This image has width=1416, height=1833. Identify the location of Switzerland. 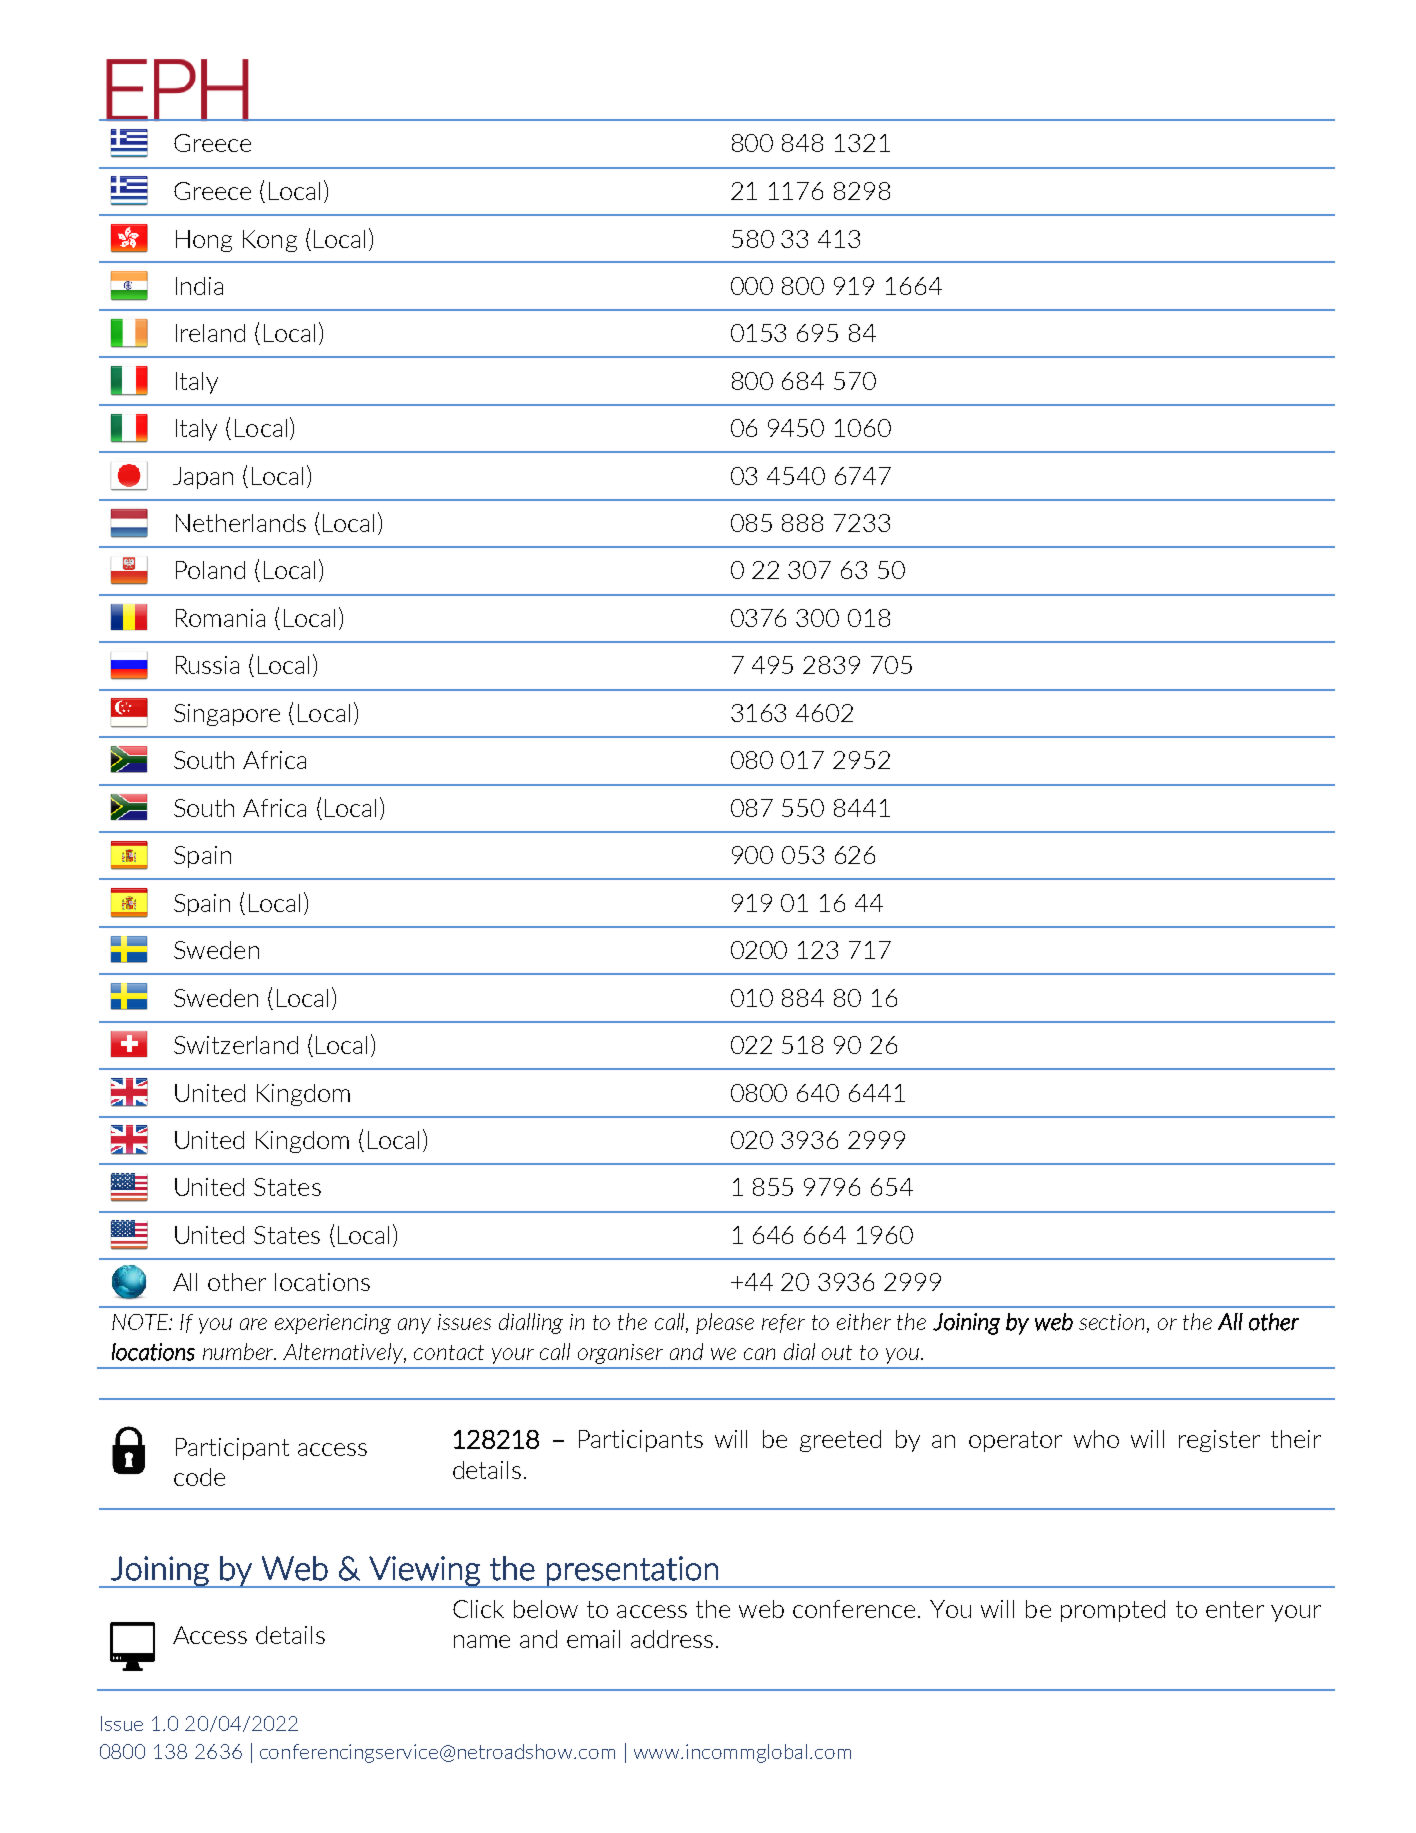
(236, 1045).
